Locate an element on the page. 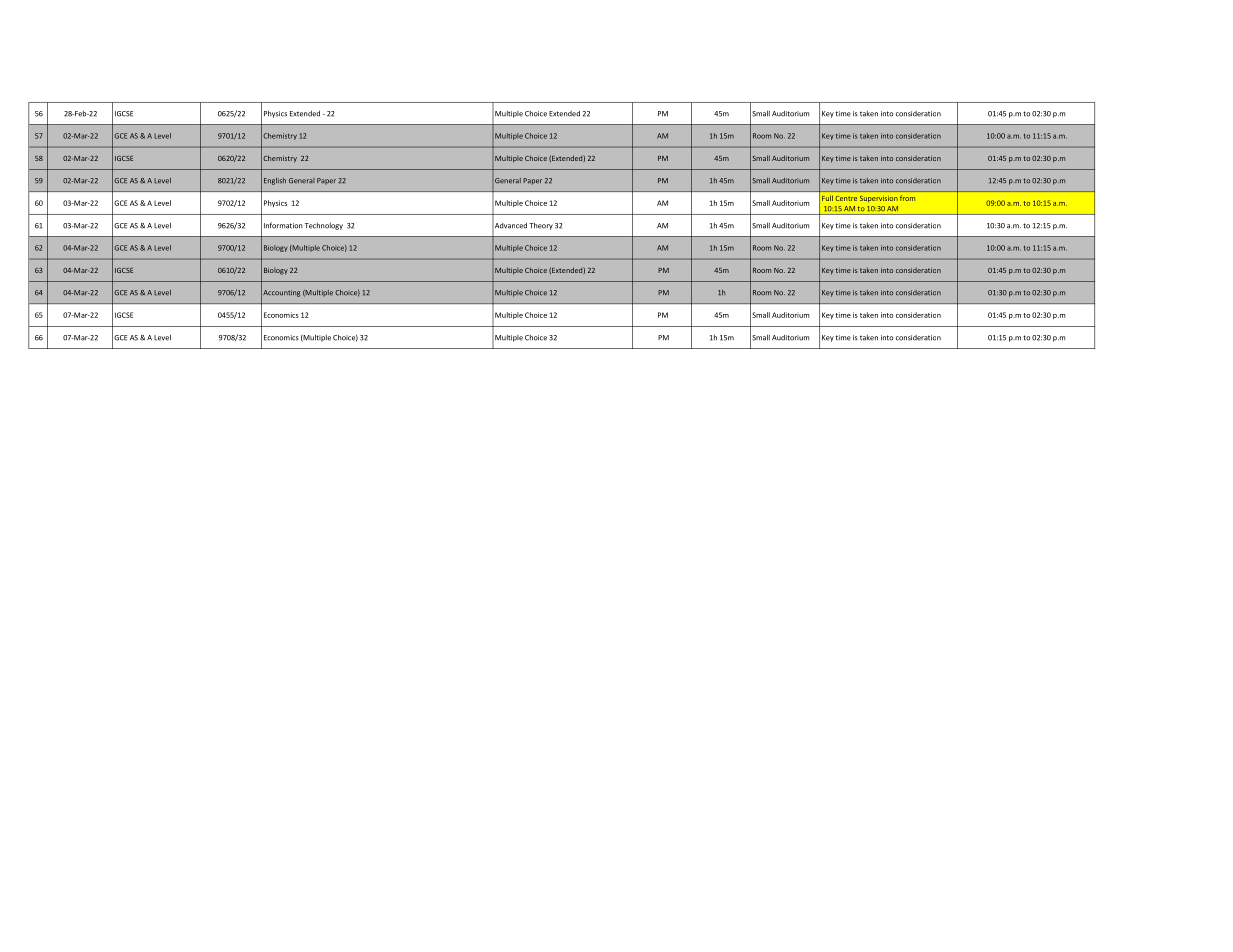  Supervision is located at coordinates (879, 199).
